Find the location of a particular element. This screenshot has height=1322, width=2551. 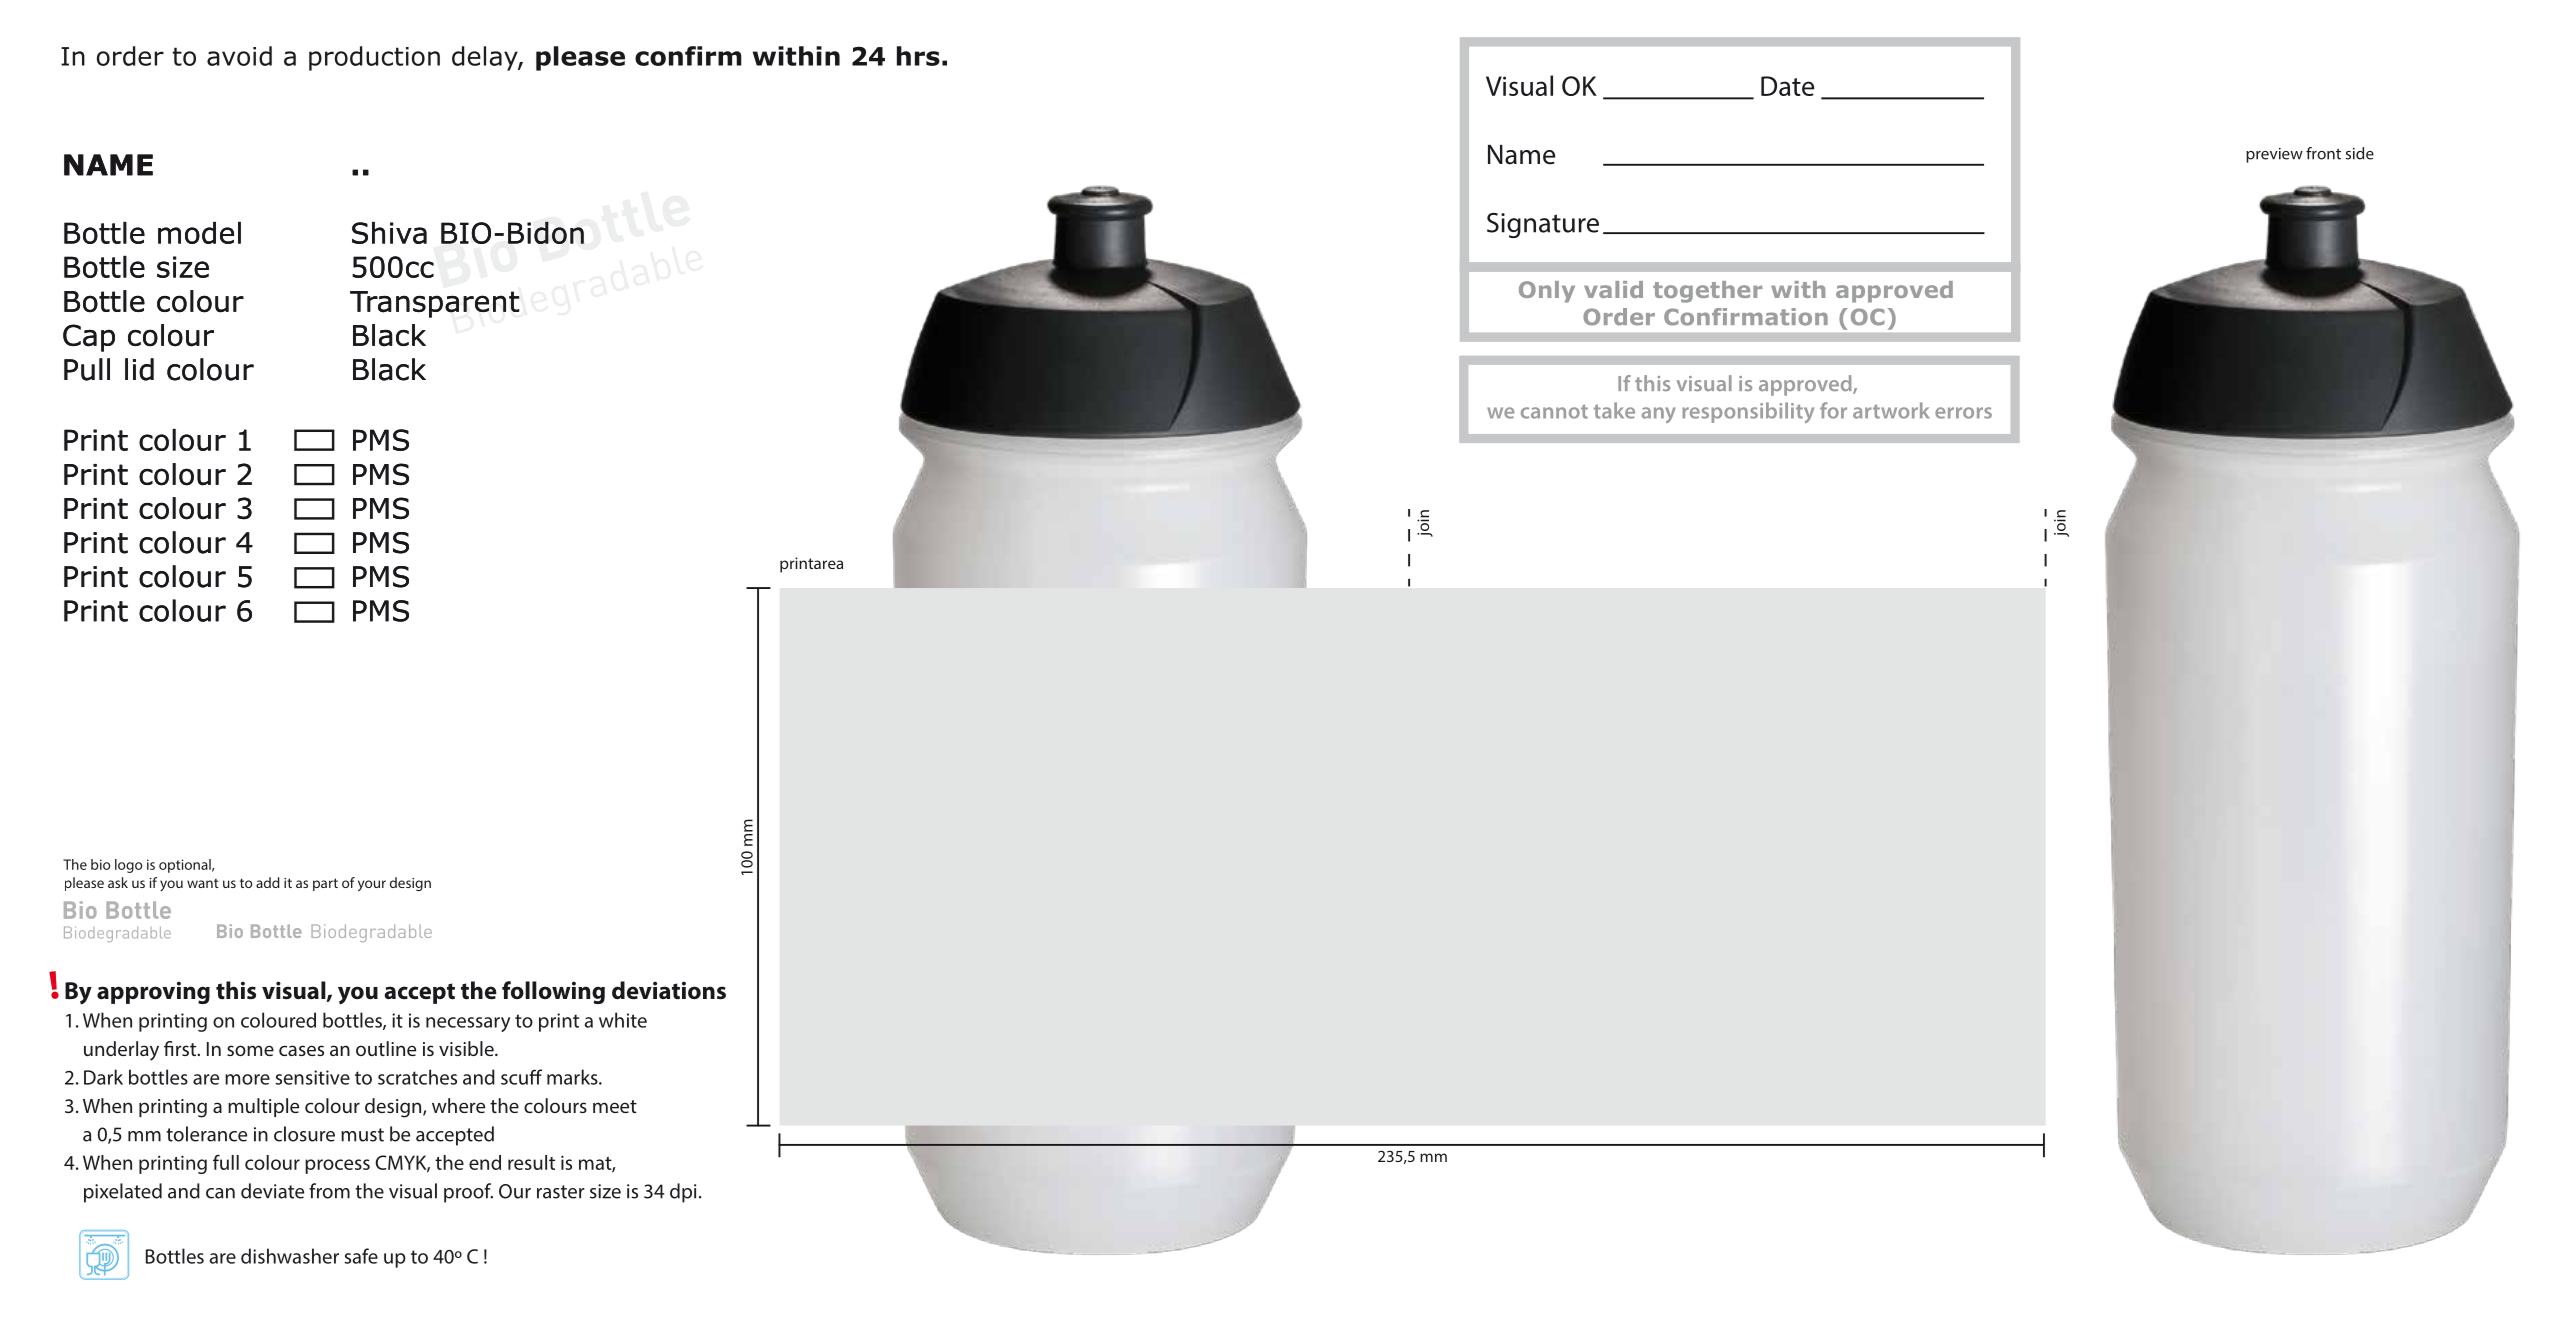

raster is located at coordinates (561, 1192).
